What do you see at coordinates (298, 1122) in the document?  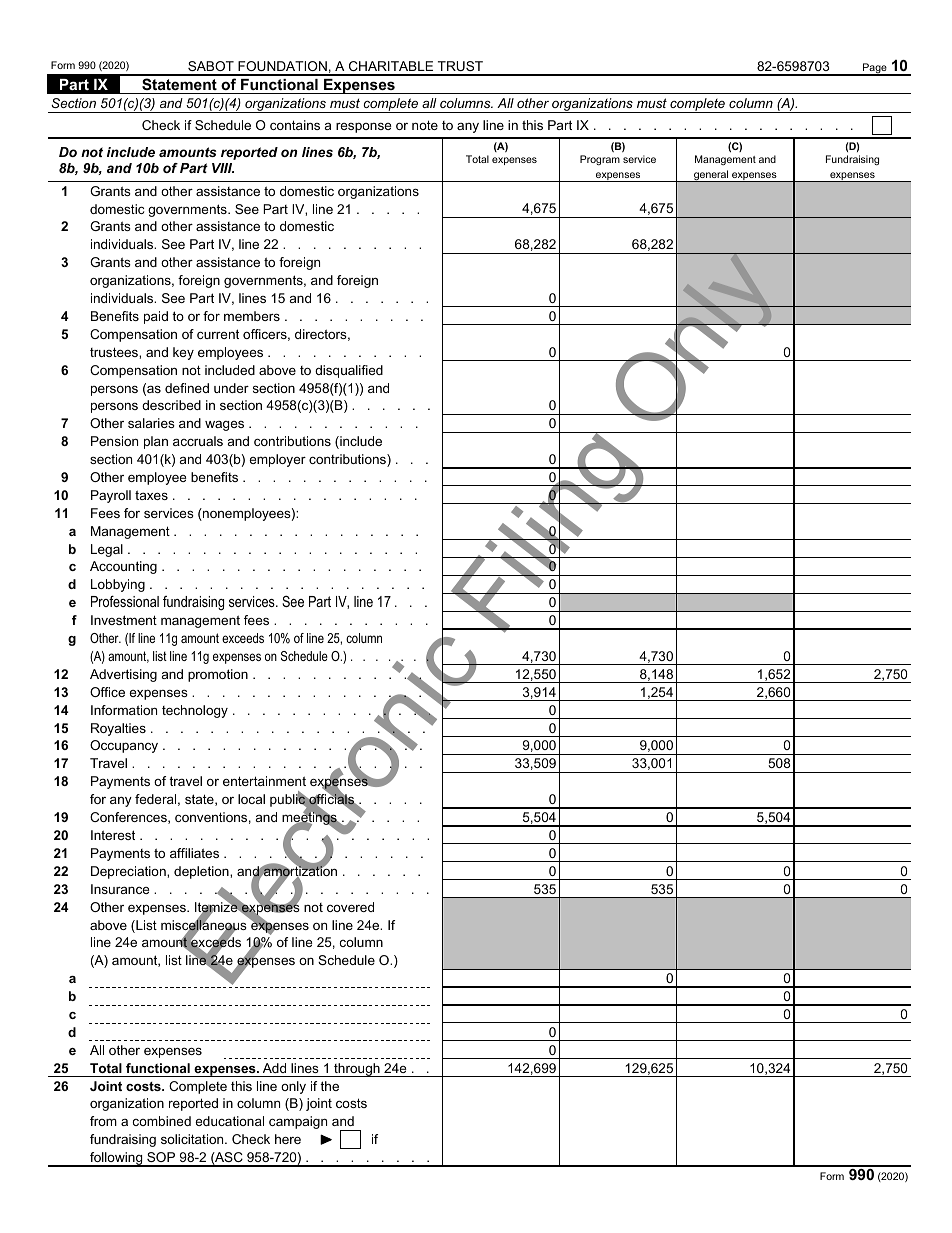 I see `campaign` at bounding box center [298, 1122].
